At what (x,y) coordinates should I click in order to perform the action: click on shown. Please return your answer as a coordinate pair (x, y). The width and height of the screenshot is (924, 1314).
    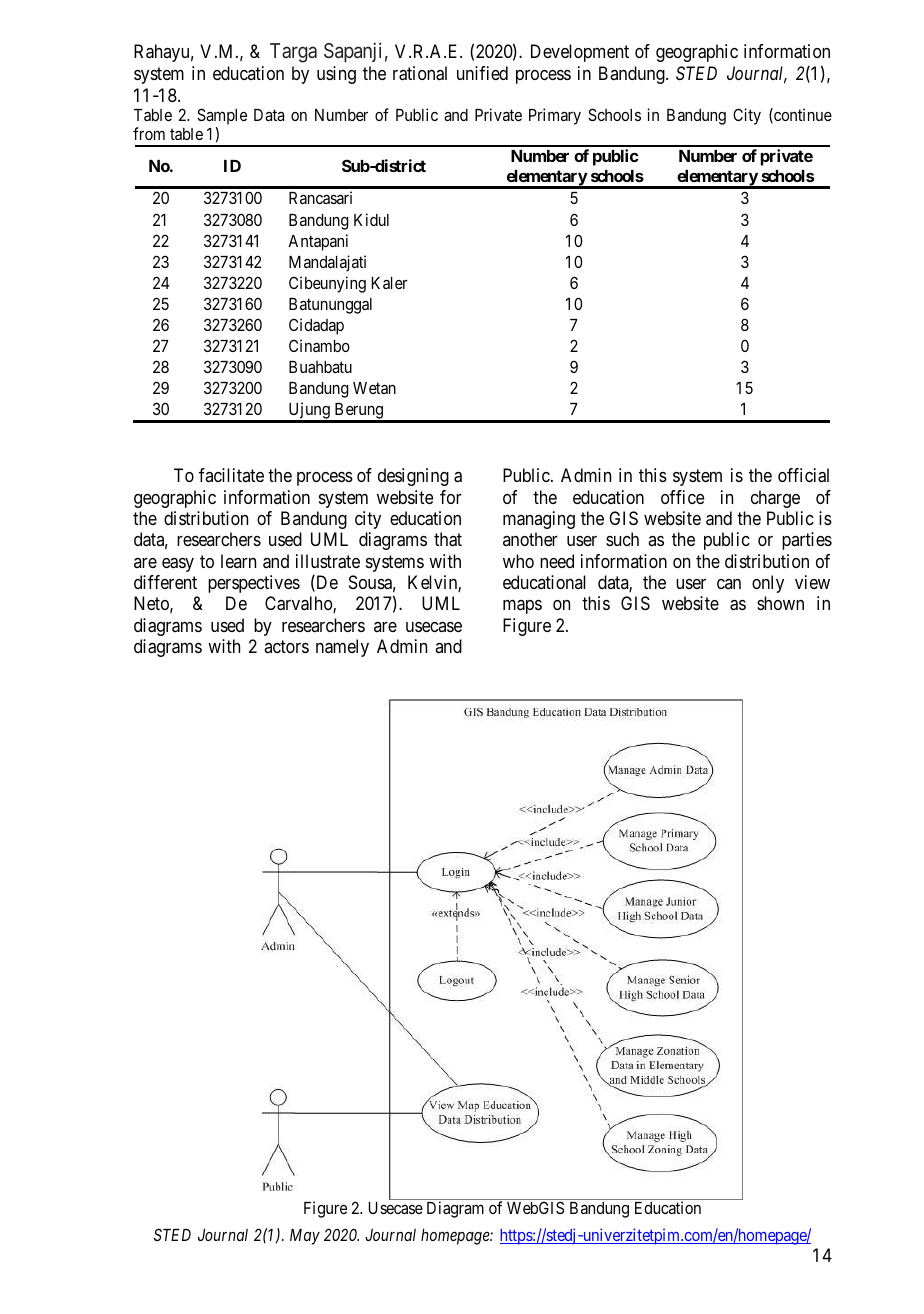
    Looking at the image, I should click on (780, 603).
